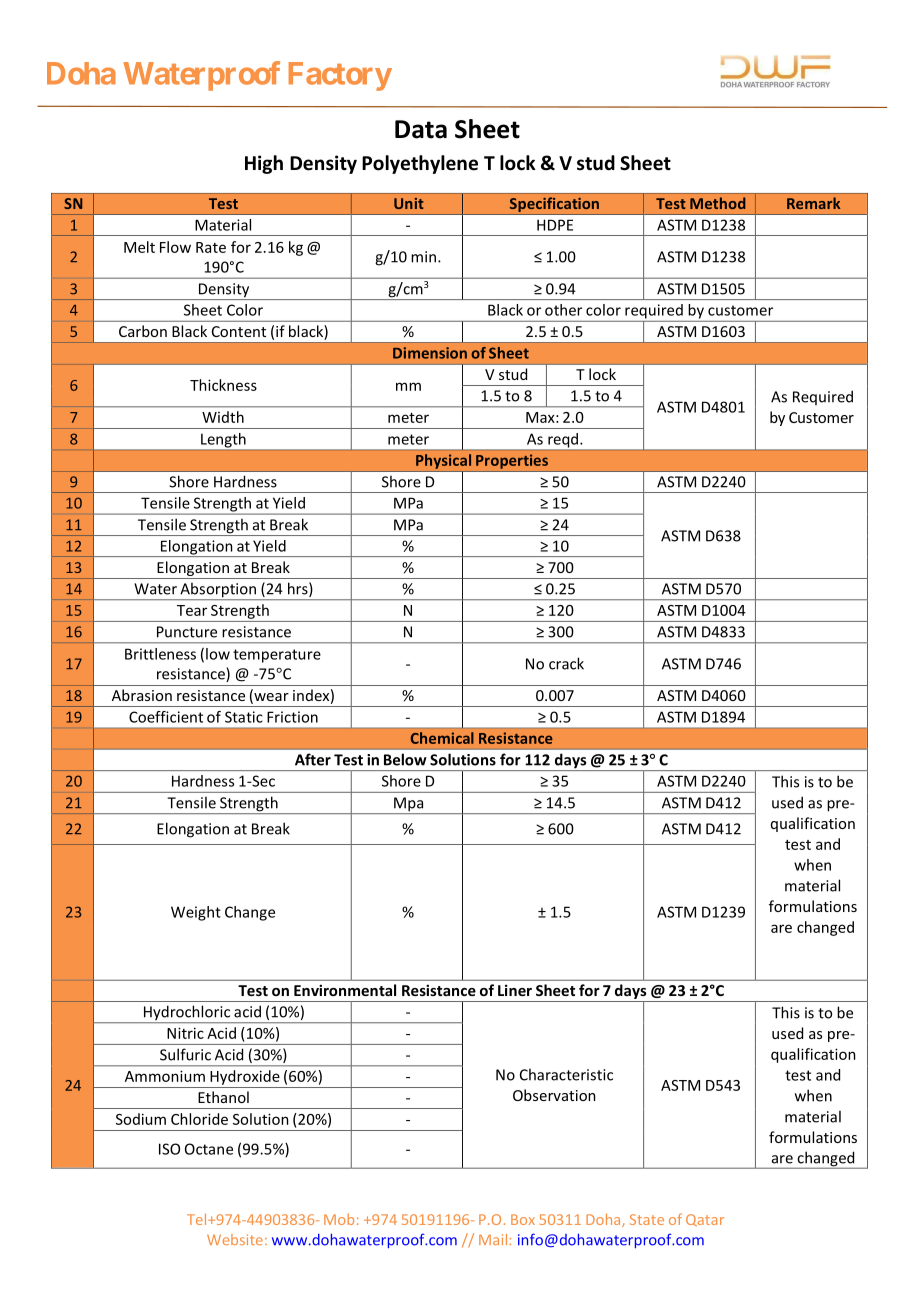 This image has width=924, height=1305. I want to click on Dimension, so click(430, 353).
